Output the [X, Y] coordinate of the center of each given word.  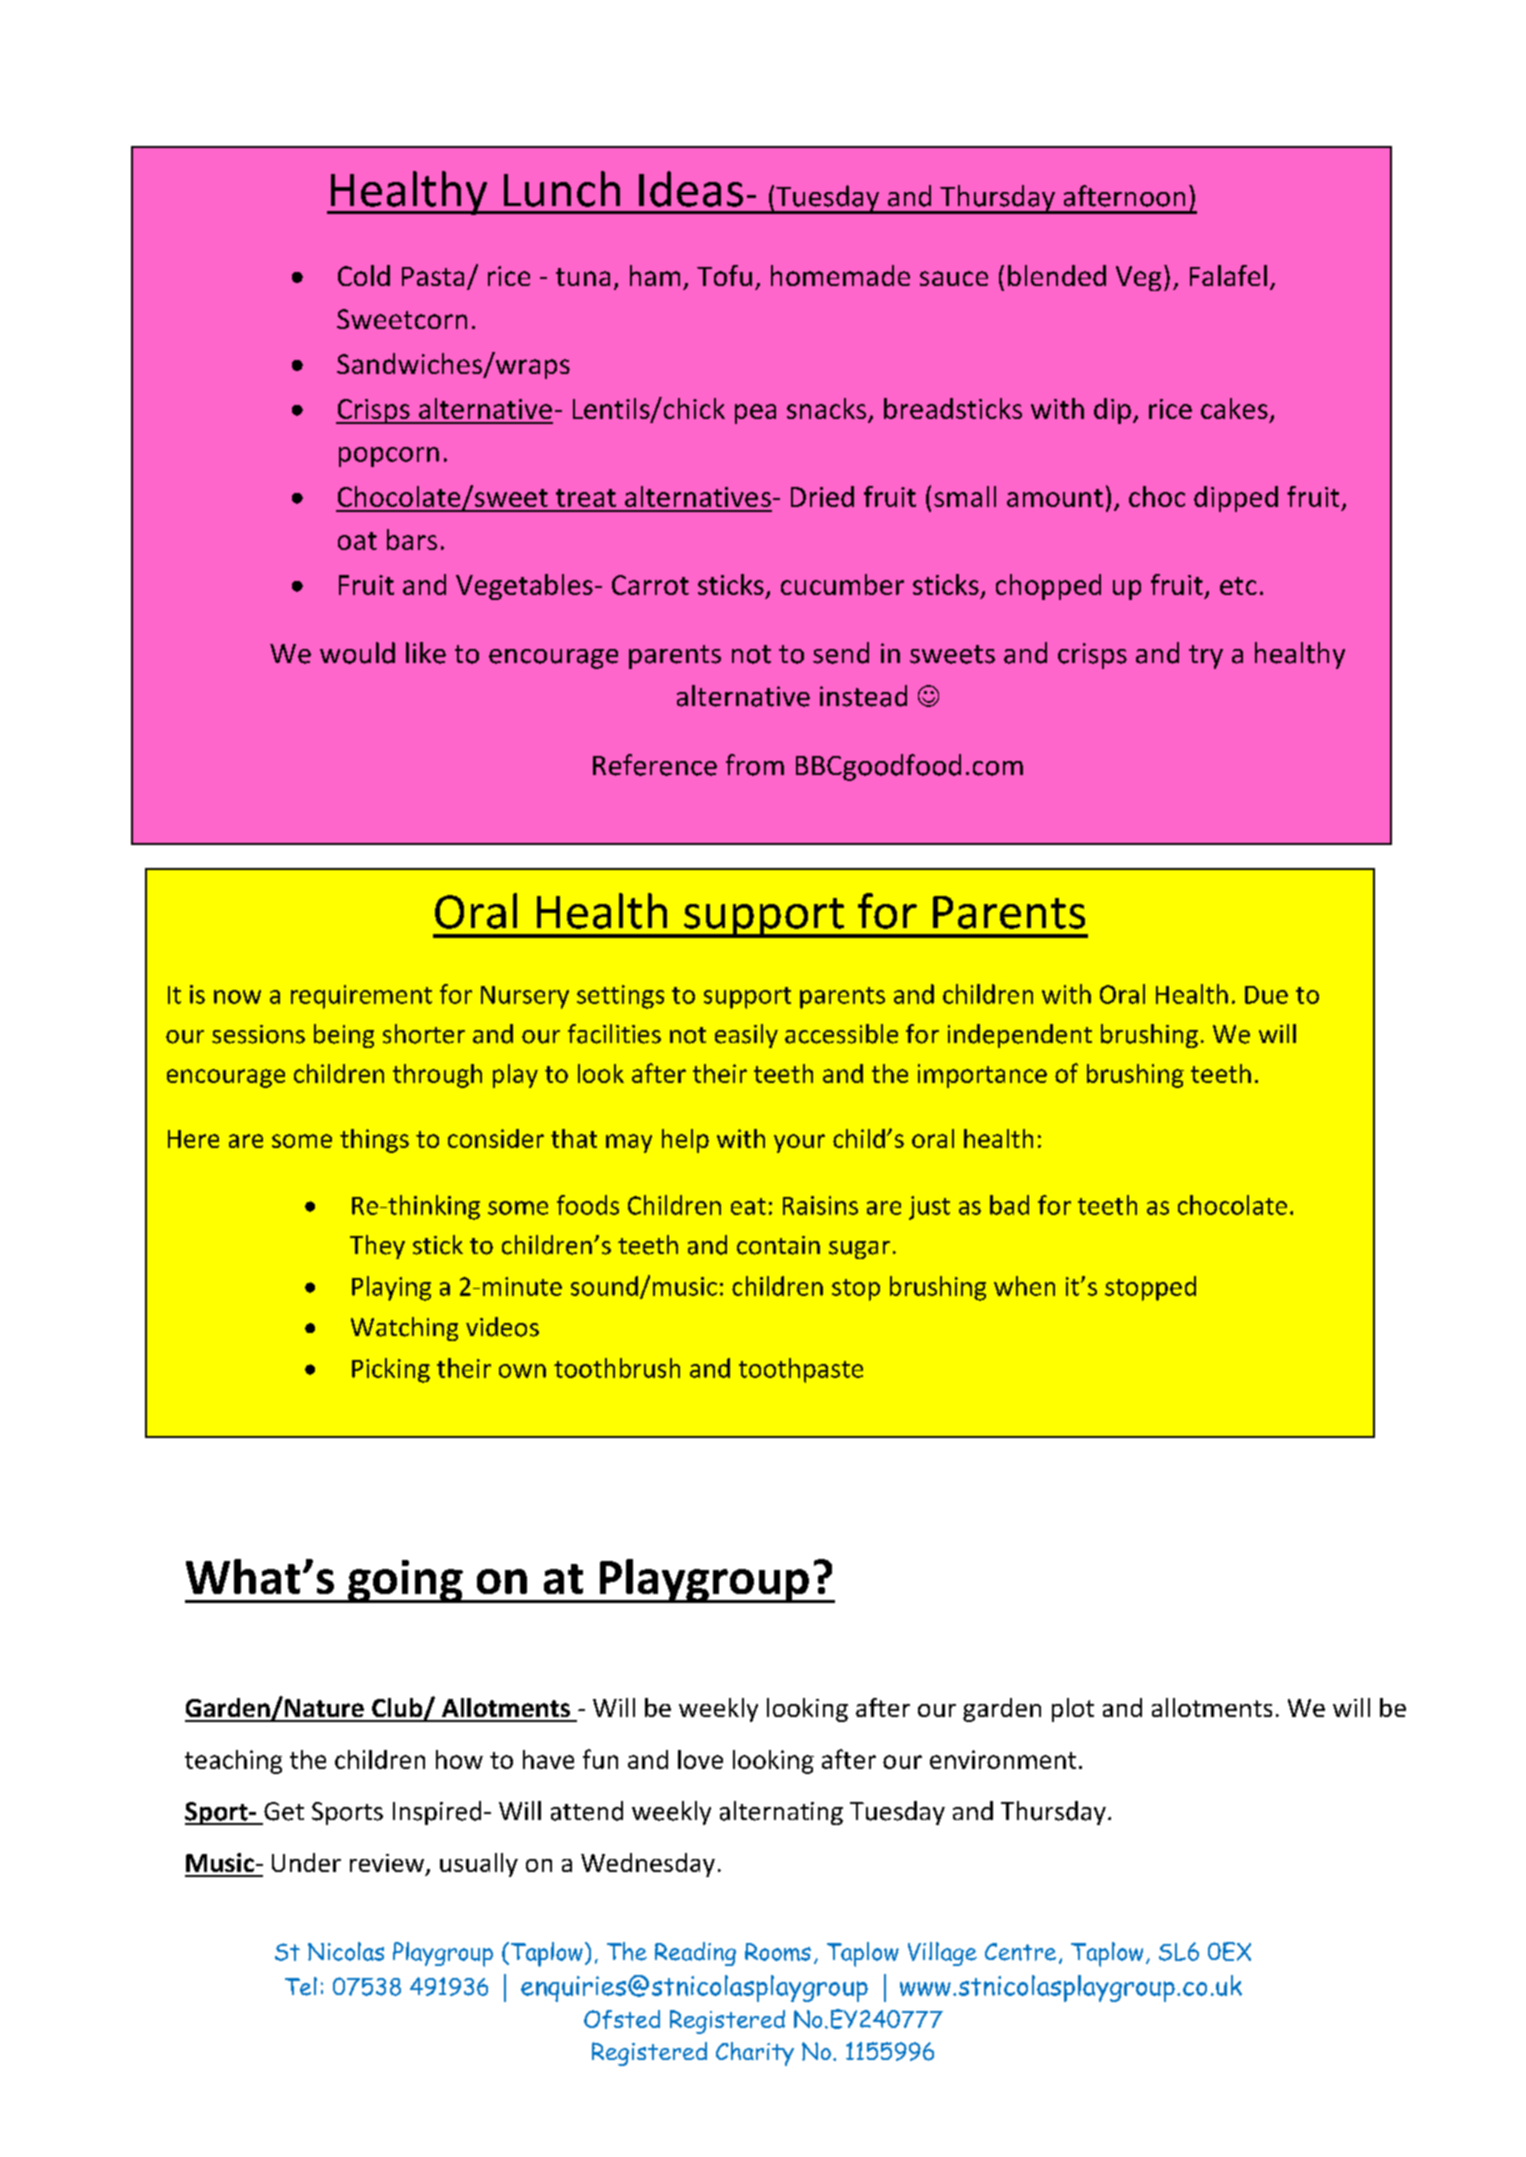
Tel [301, 1986]
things [374, 1141]
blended [1057, 275]
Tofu [724, 275]
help [685, 1141]
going [405, 1581]
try [1206, 657]
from [755, 765]
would [357, 653]
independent [1020, 1036]
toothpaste [801, 1370]
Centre [1020, 1952]
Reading [695, 1954]
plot [1073, 1710]
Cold [364, 275]
